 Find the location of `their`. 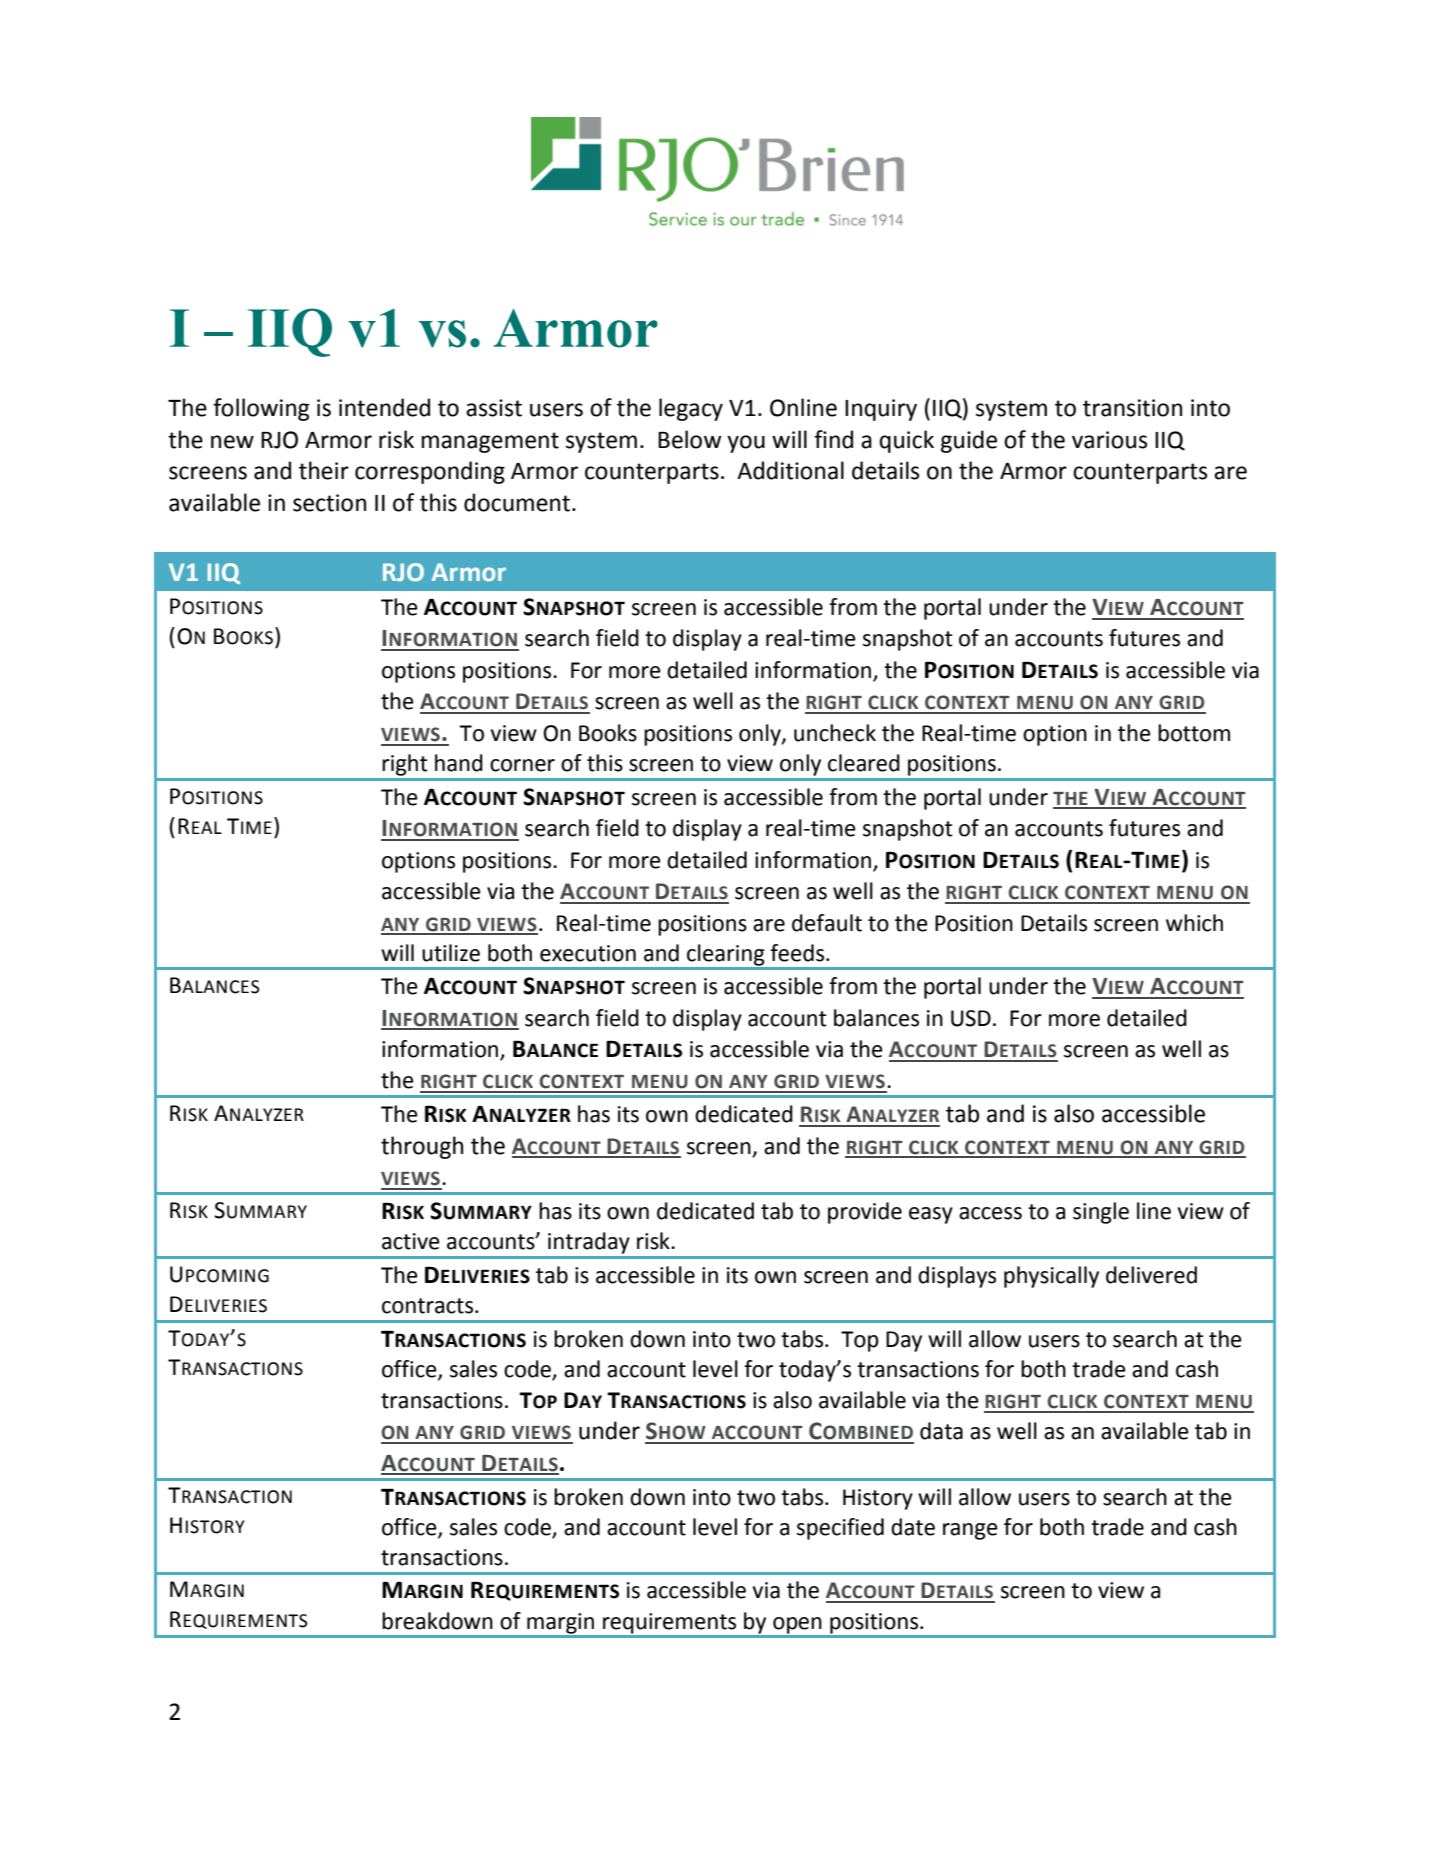

their is located at coordinates (324, 470).
